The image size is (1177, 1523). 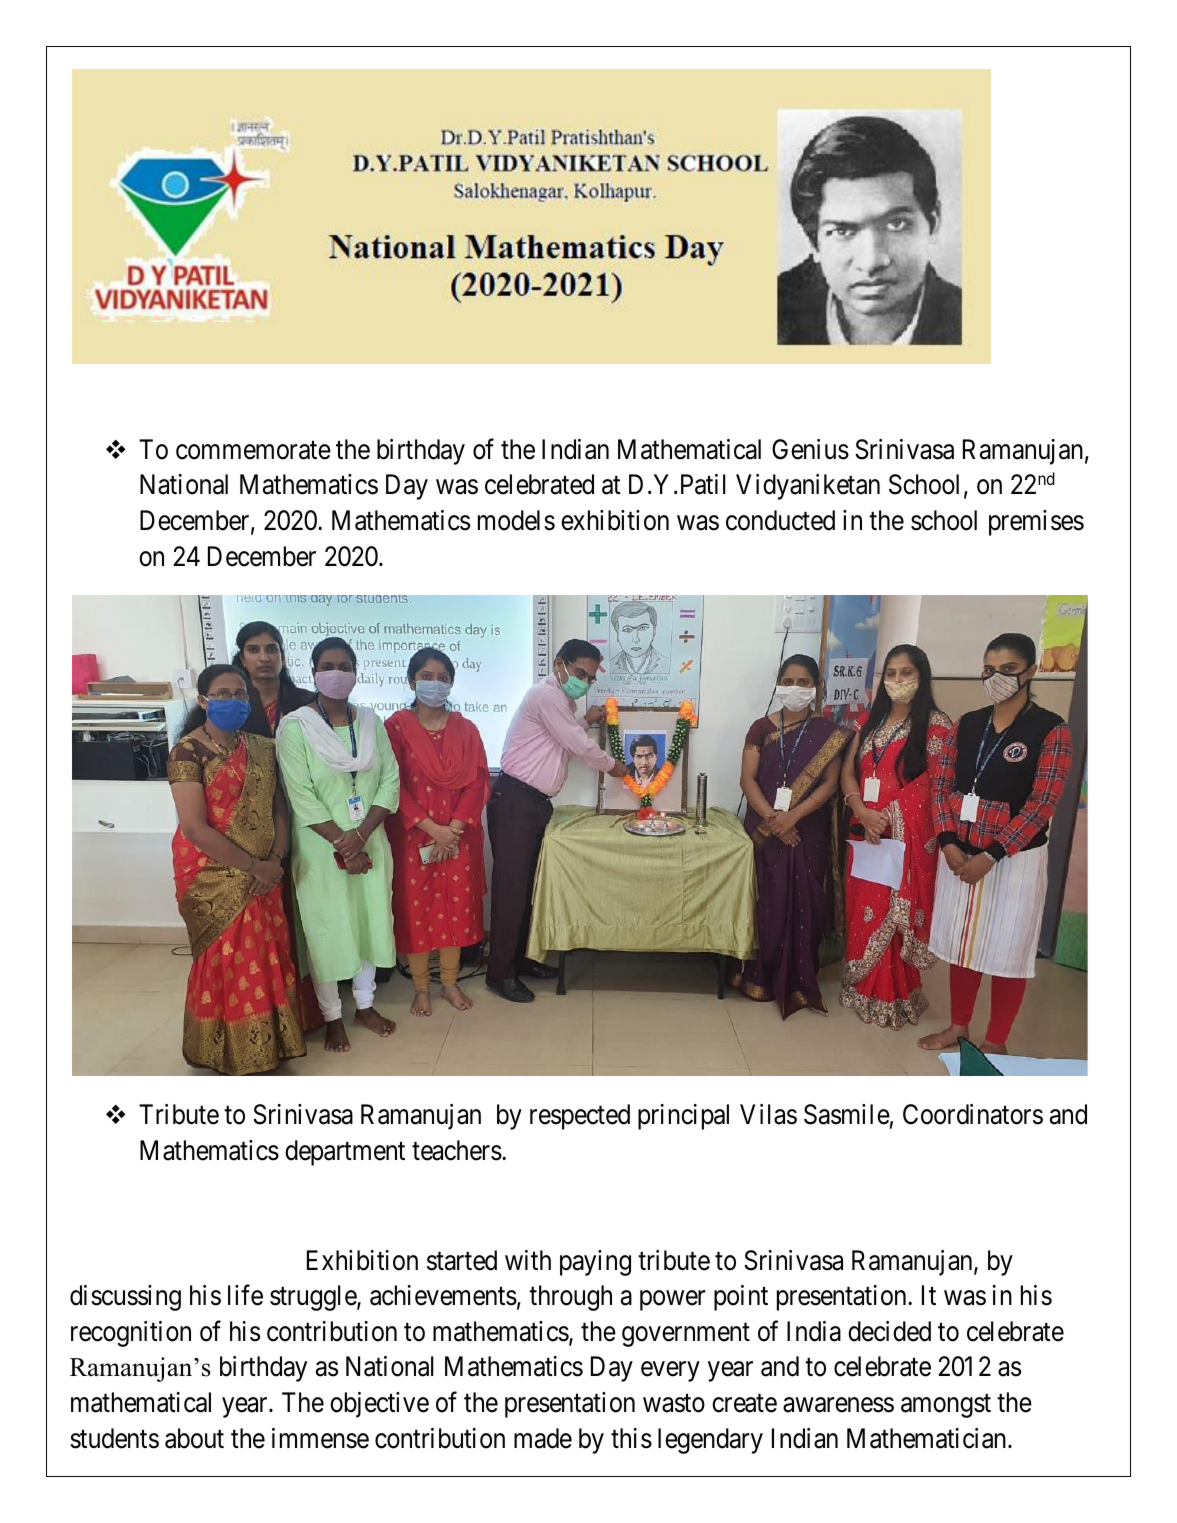 I want to click on teachers, so click(x=457, y=1150).
